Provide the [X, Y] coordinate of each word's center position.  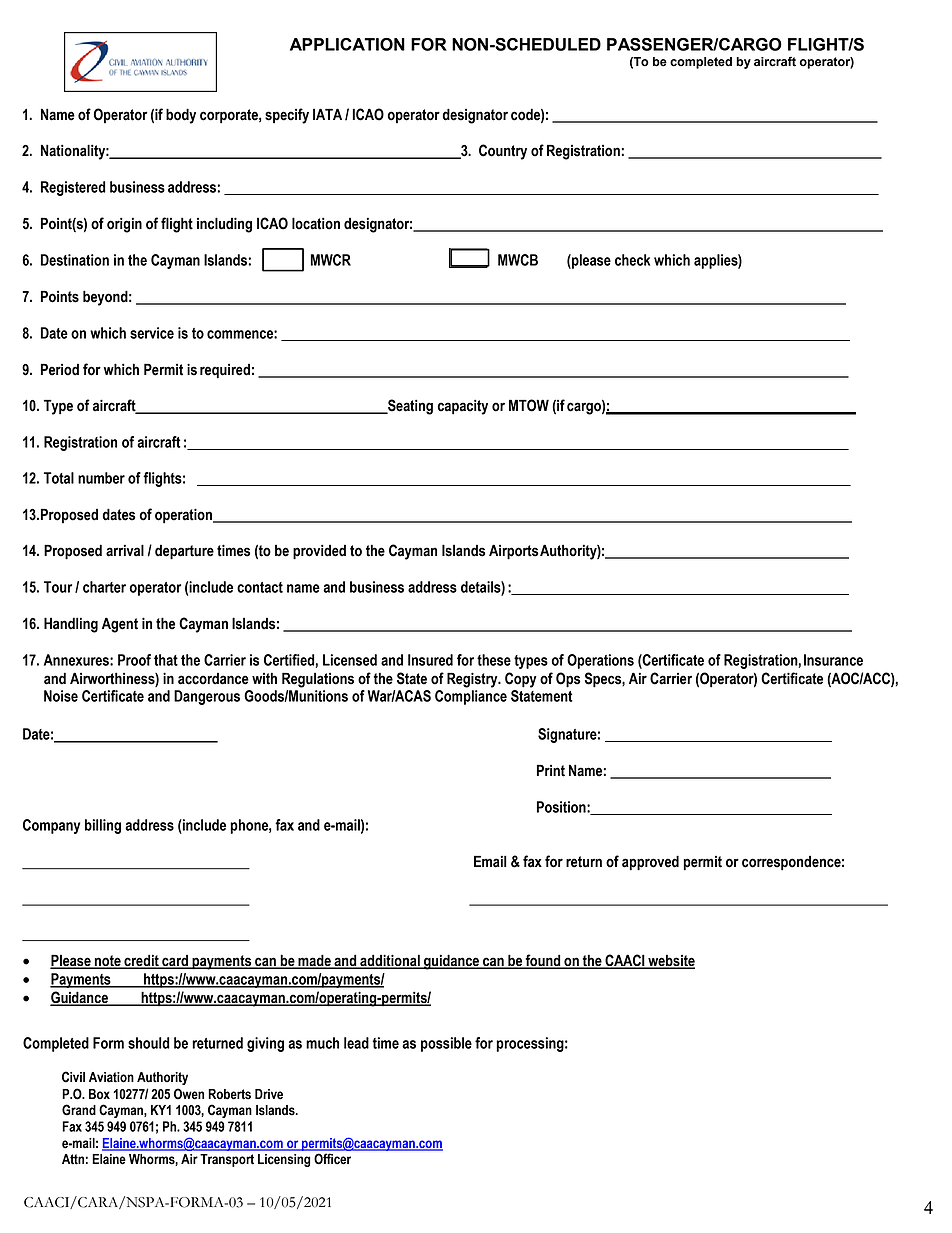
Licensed [350, 660]
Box [99, 1094]
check [632, 260]
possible [446, 1044]
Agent [120, 625]
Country [503, 152]
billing [103, 826]
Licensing [284, 1160]
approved [650, 863]
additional [390, 961]
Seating [409, 407]
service [152, 333]
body [181, 116]
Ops [568, 680]
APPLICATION [347, 44]
